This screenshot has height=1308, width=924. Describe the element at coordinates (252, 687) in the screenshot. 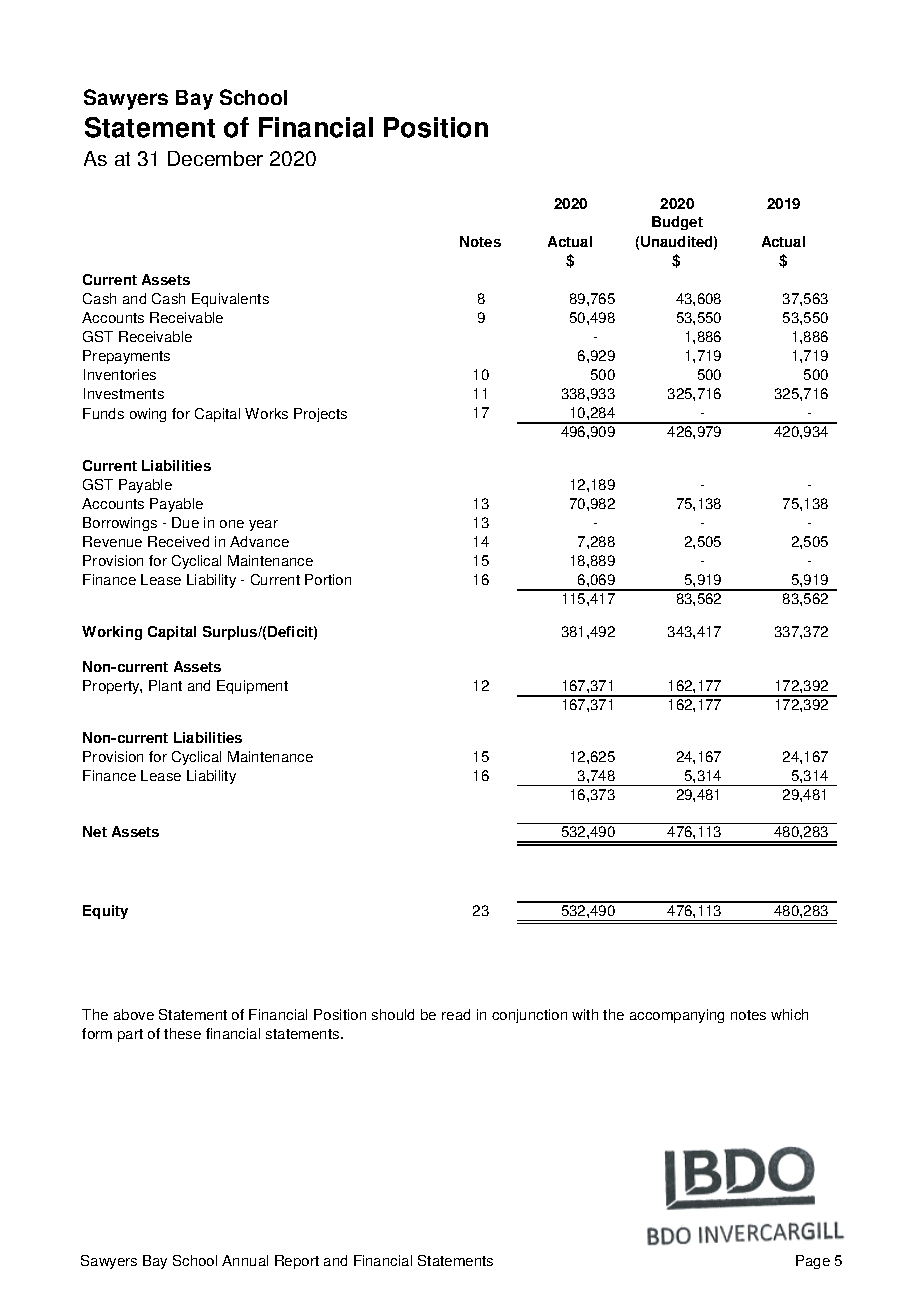

I see `Equipment` at that location.
